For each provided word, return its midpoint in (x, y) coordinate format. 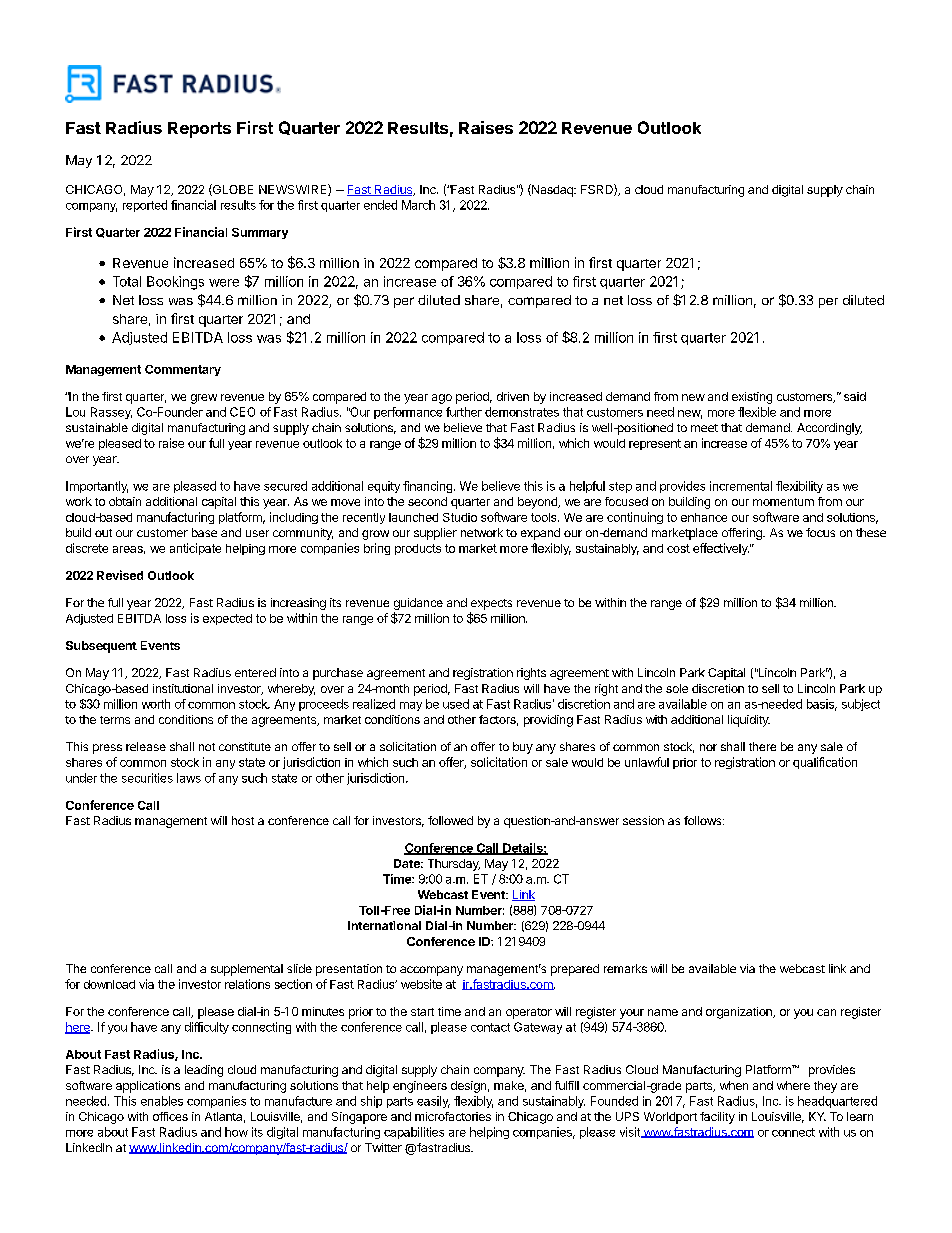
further (464, 412)
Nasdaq (552, 190)
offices (170, 1116)
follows (704, 820)
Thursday (454, 865)
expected (227, 619)
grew (204, 399)
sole (677, 688)
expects (491, 604)
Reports (199, 130)
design (468, 1087)
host (243, 820)
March (418, 205)
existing (752, 398)
